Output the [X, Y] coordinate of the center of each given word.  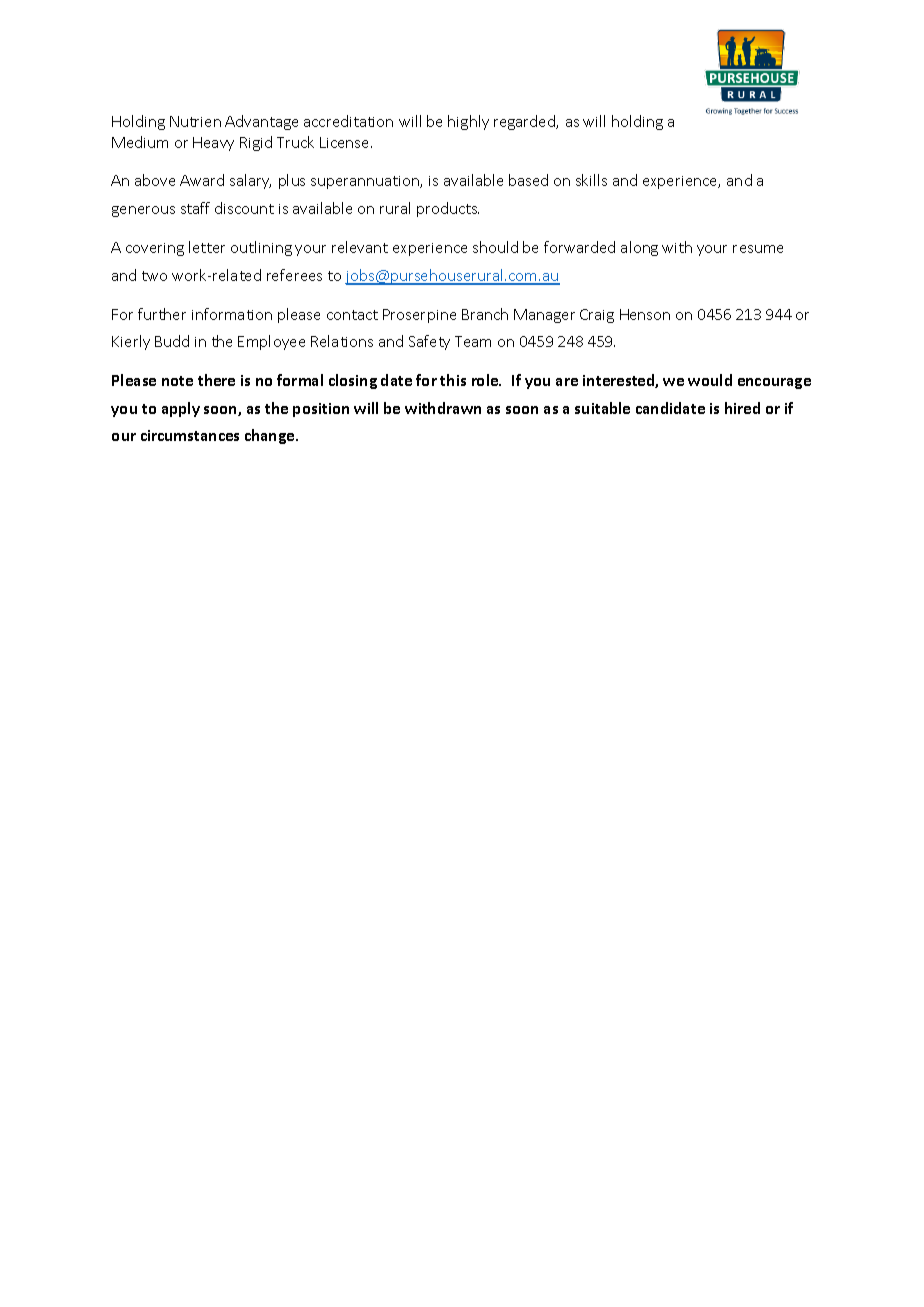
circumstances [190, 435]
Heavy [213, 144]
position [321, 410]
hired [742, 408]
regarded [525, 122]
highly [468, 122]
